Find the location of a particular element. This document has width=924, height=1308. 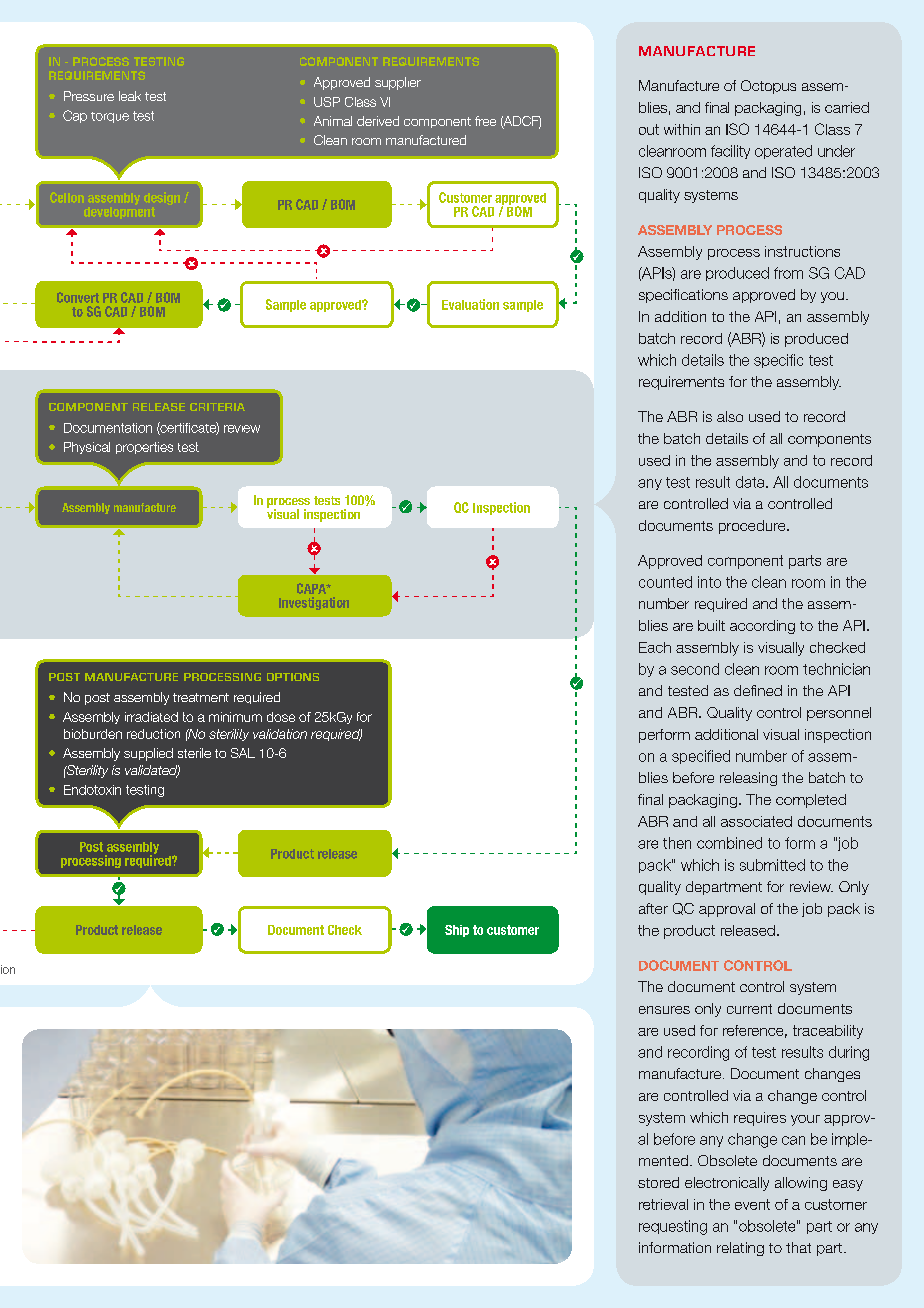

relating is located at coordinates (740, 1249).
